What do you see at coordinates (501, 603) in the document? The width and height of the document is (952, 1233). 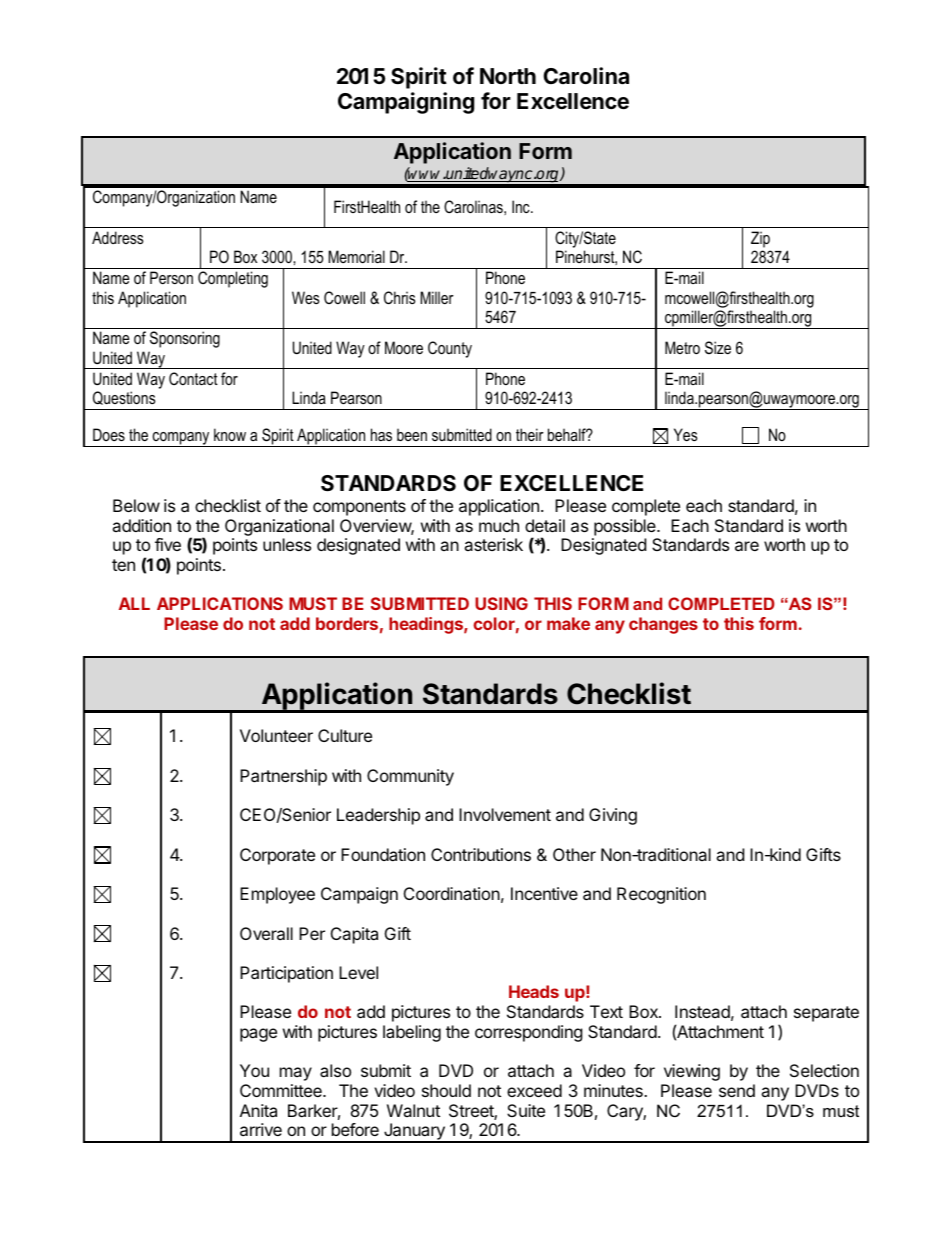 I see `USING` at bounding box center [501, 603].
